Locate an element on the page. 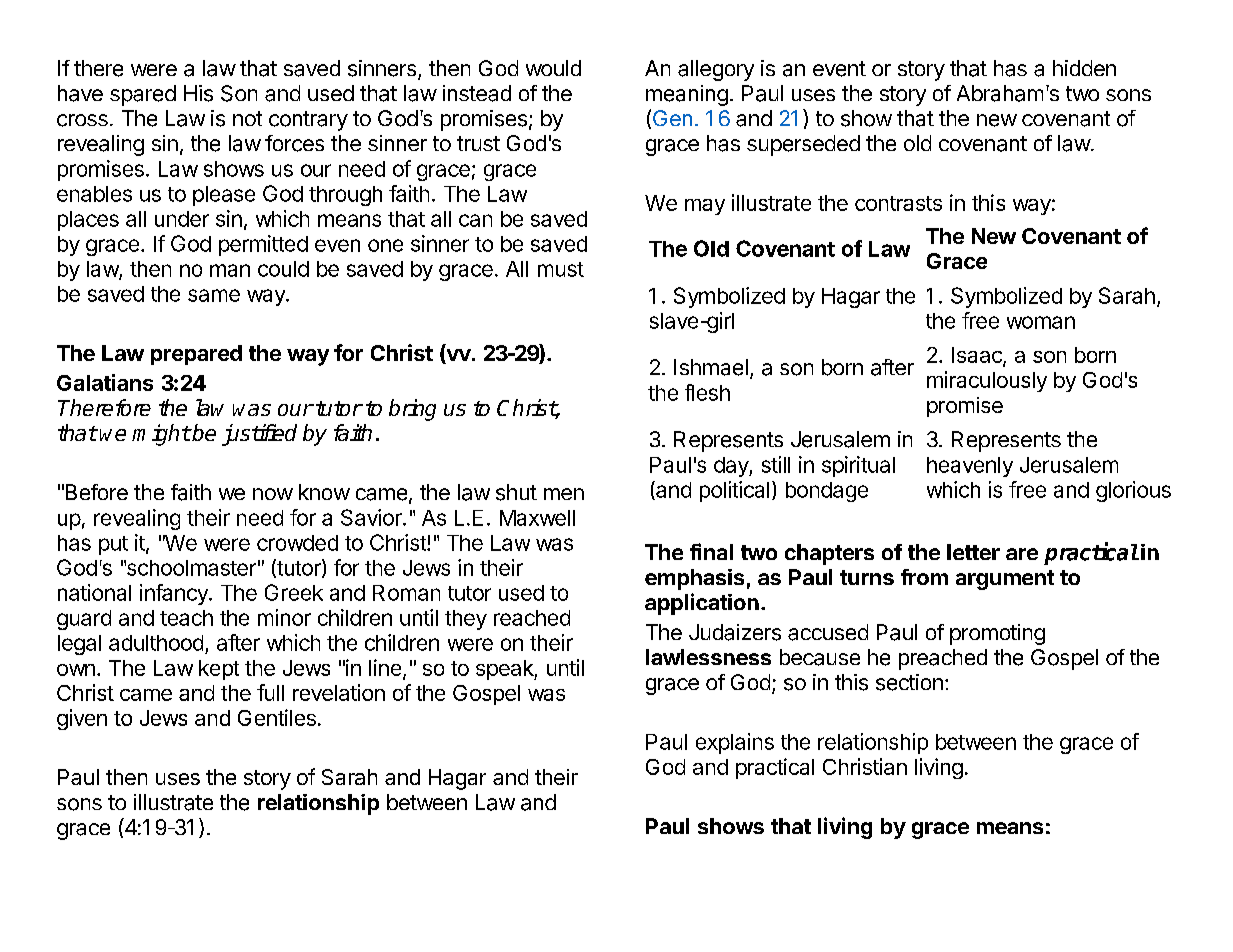  same is located at coordinates (214, 295).
